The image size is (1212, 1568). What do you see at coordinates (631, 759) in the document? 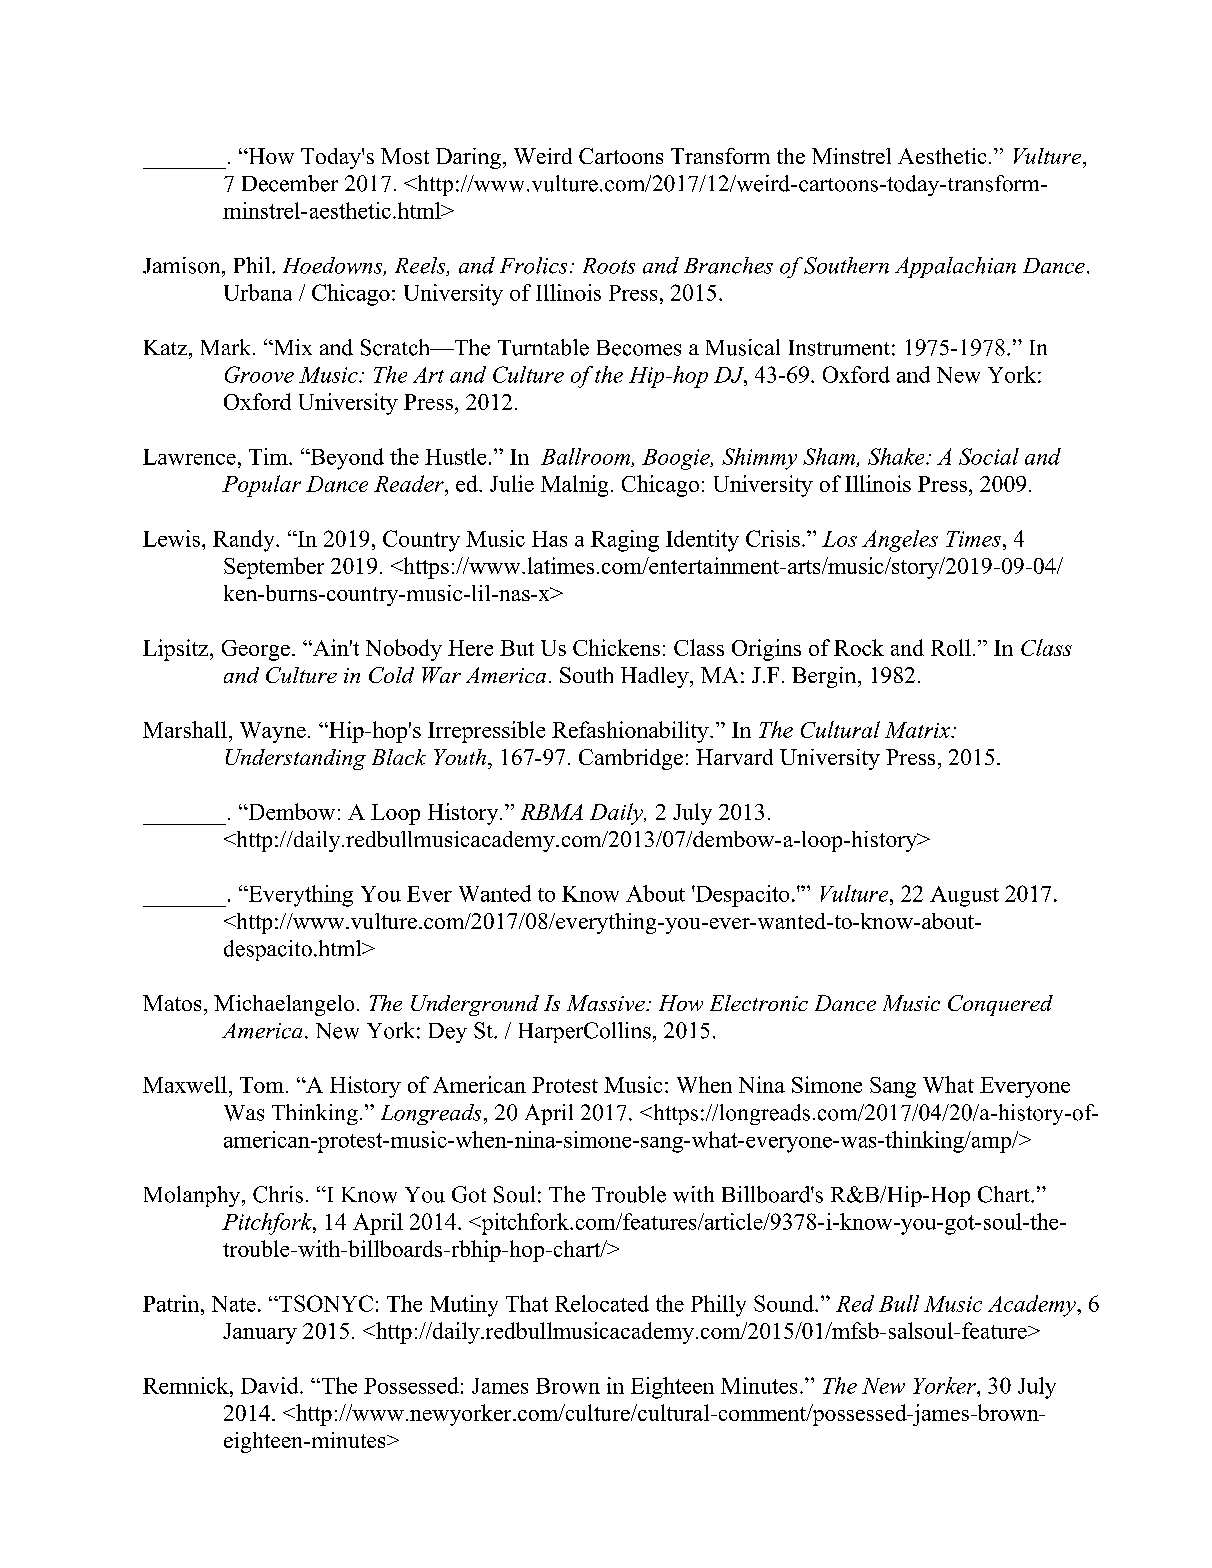
I see `Cambridge` at bounding box center [631, 759].
